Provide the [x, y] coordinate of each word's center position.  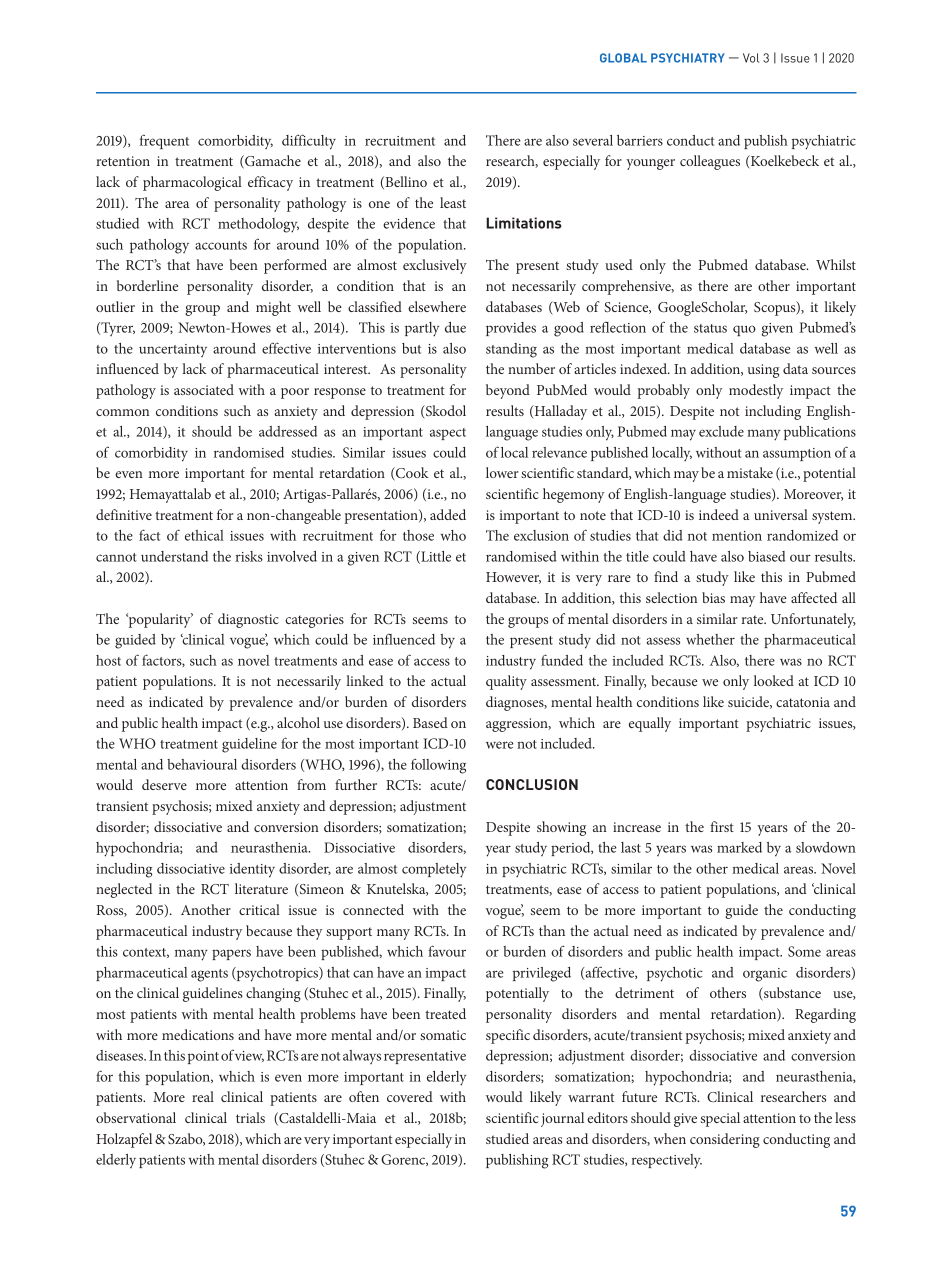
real [203, 1096]
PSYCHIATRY [688, 58]
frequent [164, 141]
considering [725, 1140]
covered [410, 1096]
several [593, 140]
